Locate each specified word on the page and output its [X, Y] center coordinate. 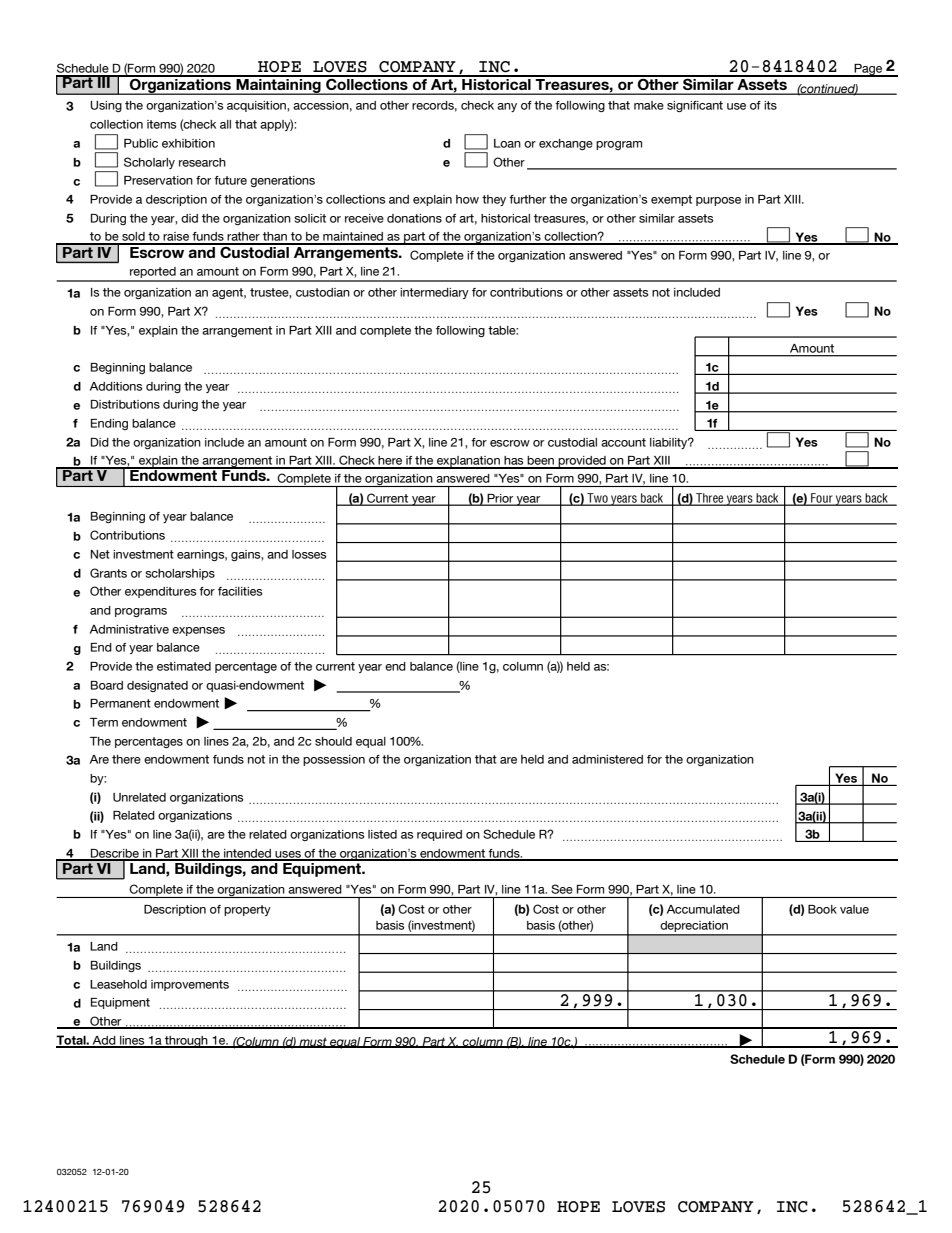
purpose [718, 201]
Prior [500, 499]
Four [822, 499]
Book [822, 909]
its [770, 105]
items [162, 124]
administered [607, 759]
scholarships [180, 574]
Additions [116, 386]
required [439, 835]
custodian [323, 292]
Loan [507, 143]
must [313, 1042]
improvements [190, 985]
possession [334, 760]
